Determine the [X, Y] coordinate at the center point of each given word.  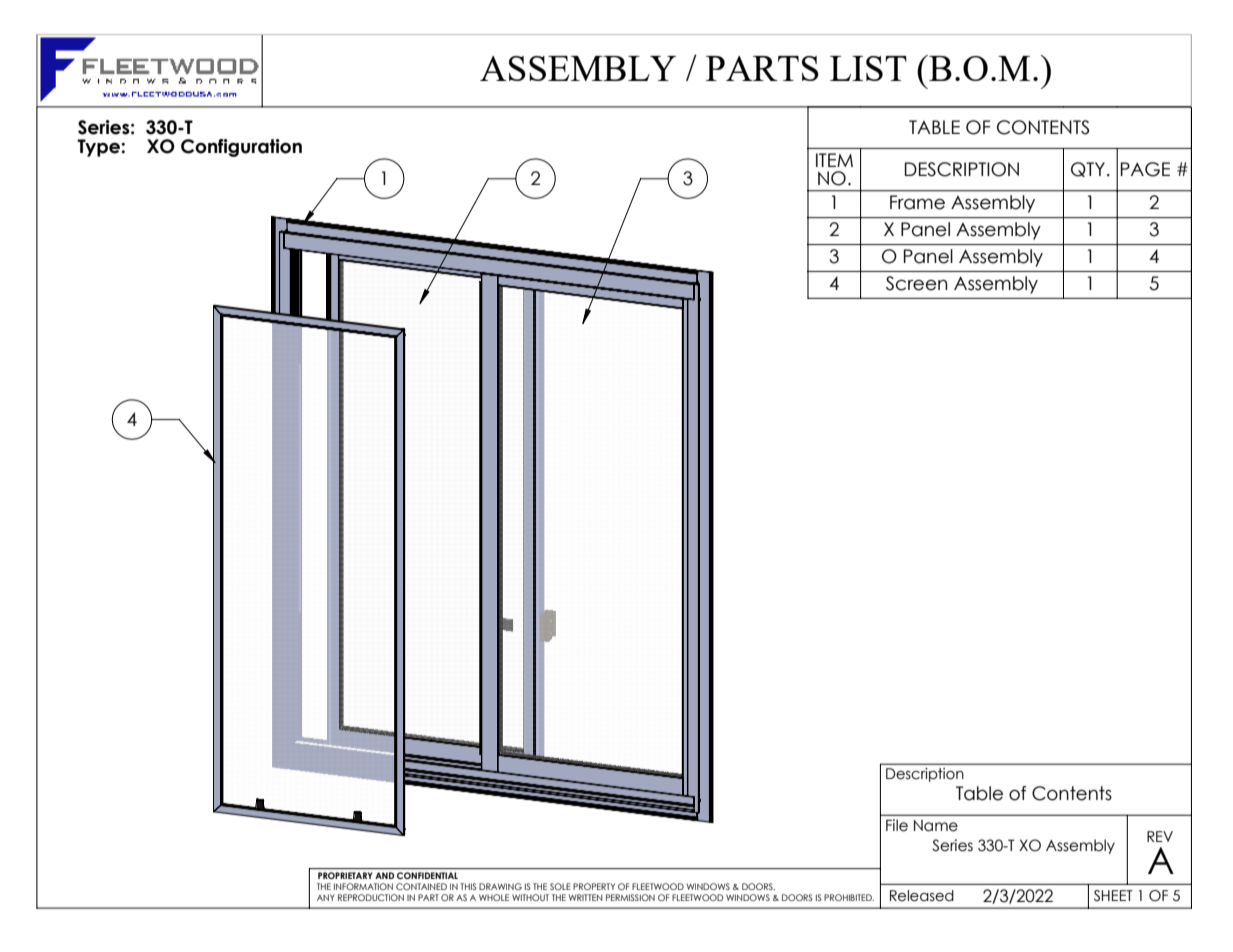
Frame [917, 202]
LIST [868, 68]
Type [99, 148]
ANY [326, 897]
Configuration [241, 148]
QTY [1088, 169]
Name [936, 826]
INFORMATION [363, 886]
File [897, 825]
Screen [917, 283]
